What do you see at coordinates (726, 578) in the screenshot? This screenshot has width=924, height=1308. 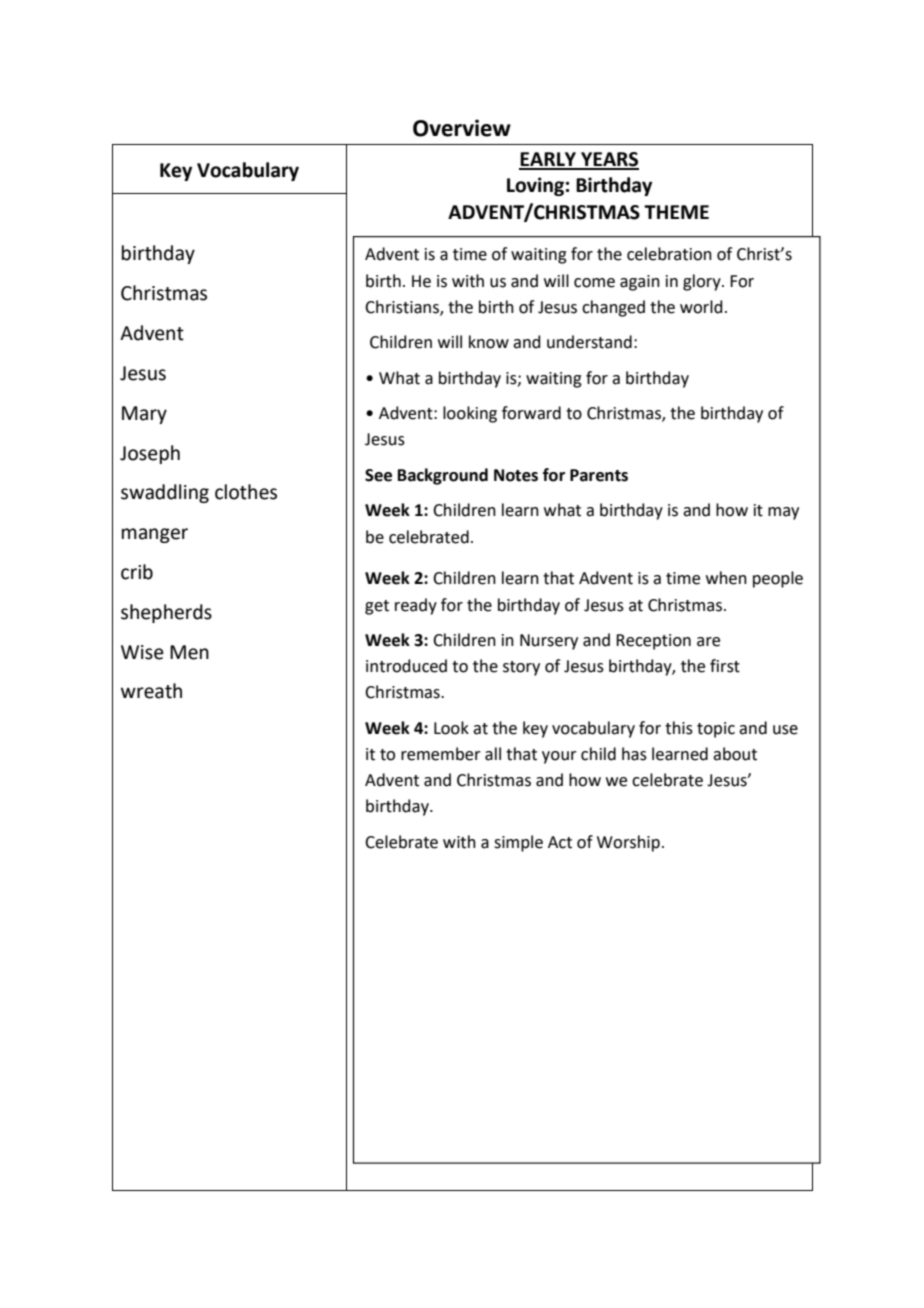 I see `when` at bounding box center [726, 578].
